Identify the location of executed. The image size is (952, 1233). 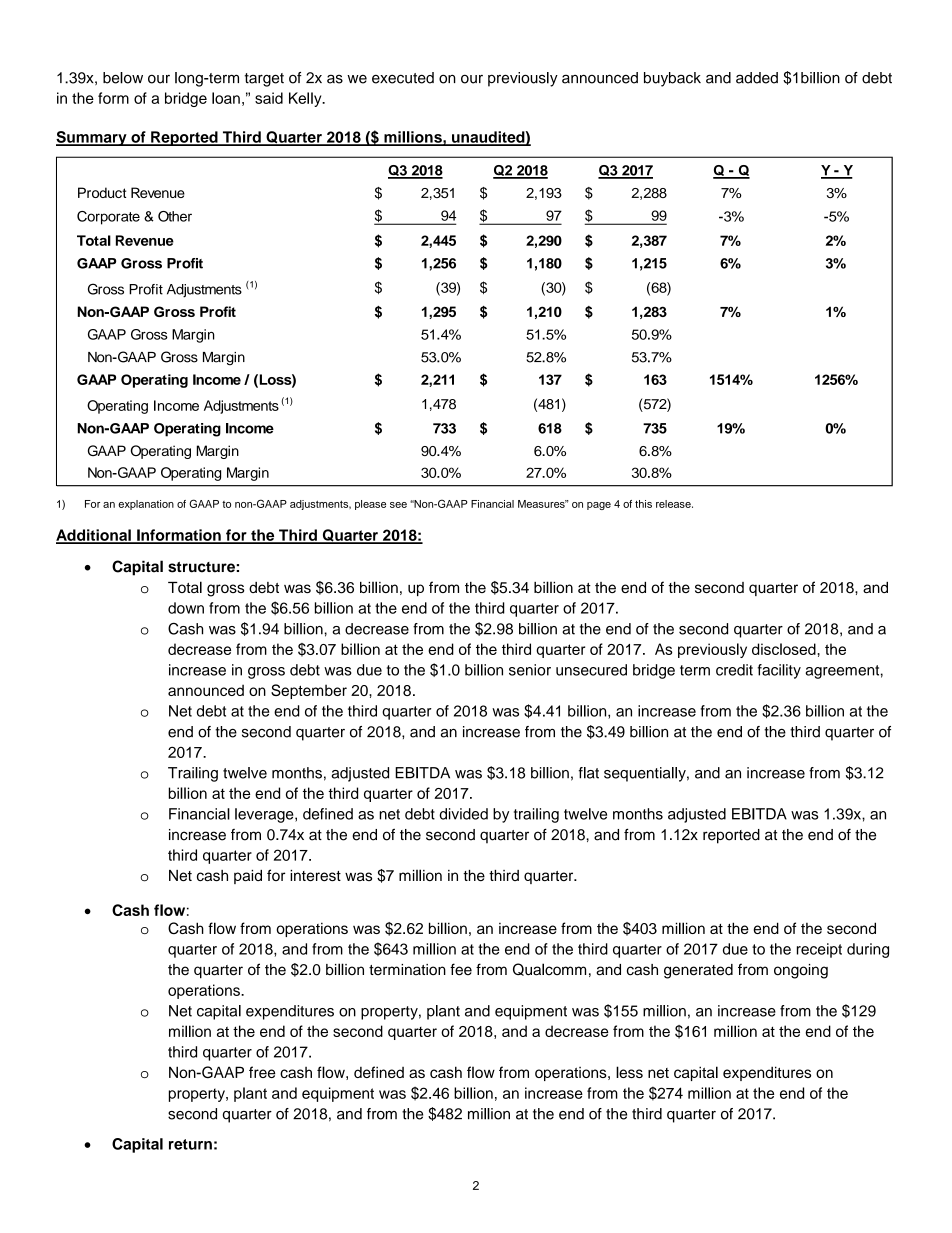
(403, 78).
